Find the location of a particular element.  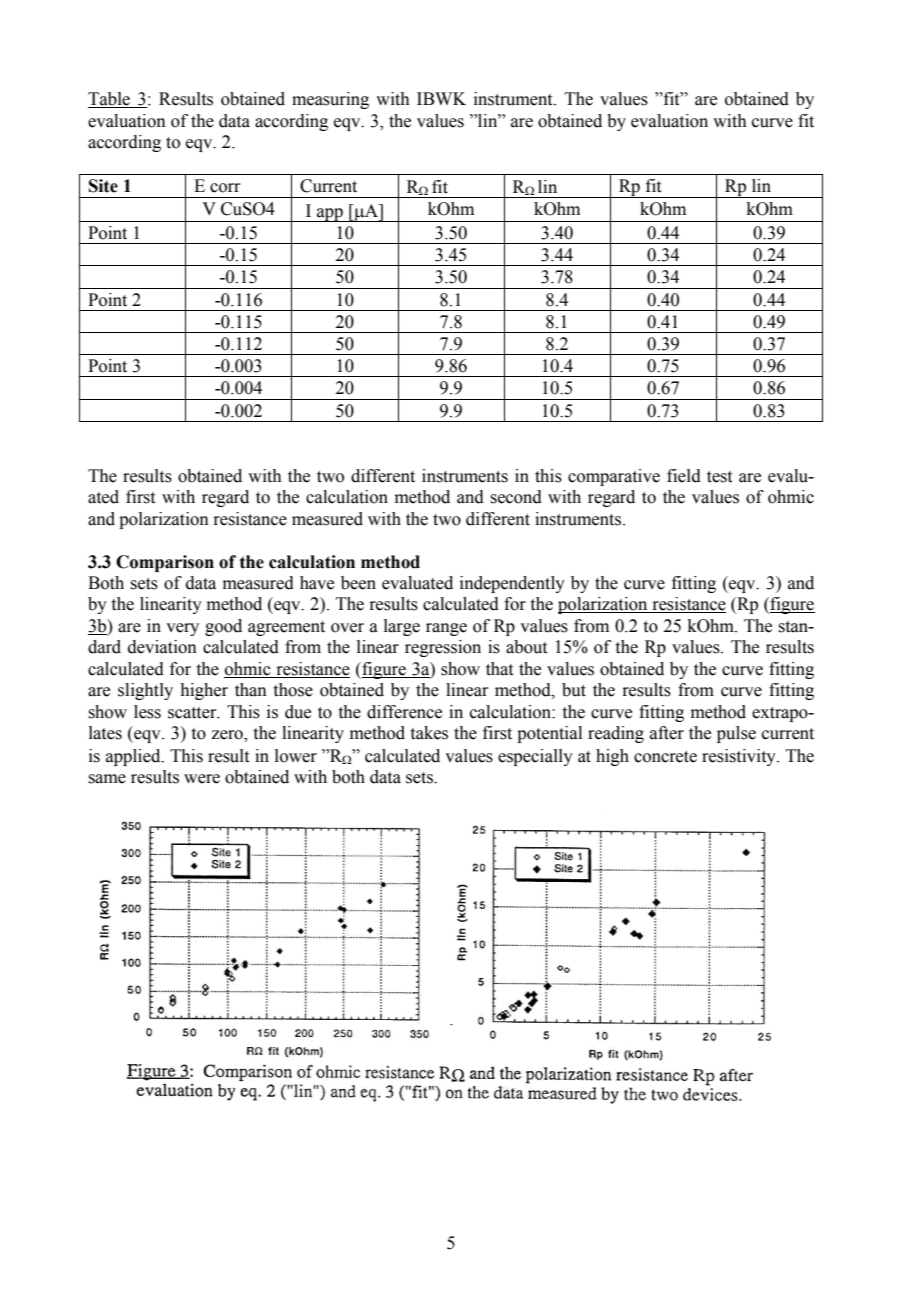

comparative is located at coordinates (614, 477).
